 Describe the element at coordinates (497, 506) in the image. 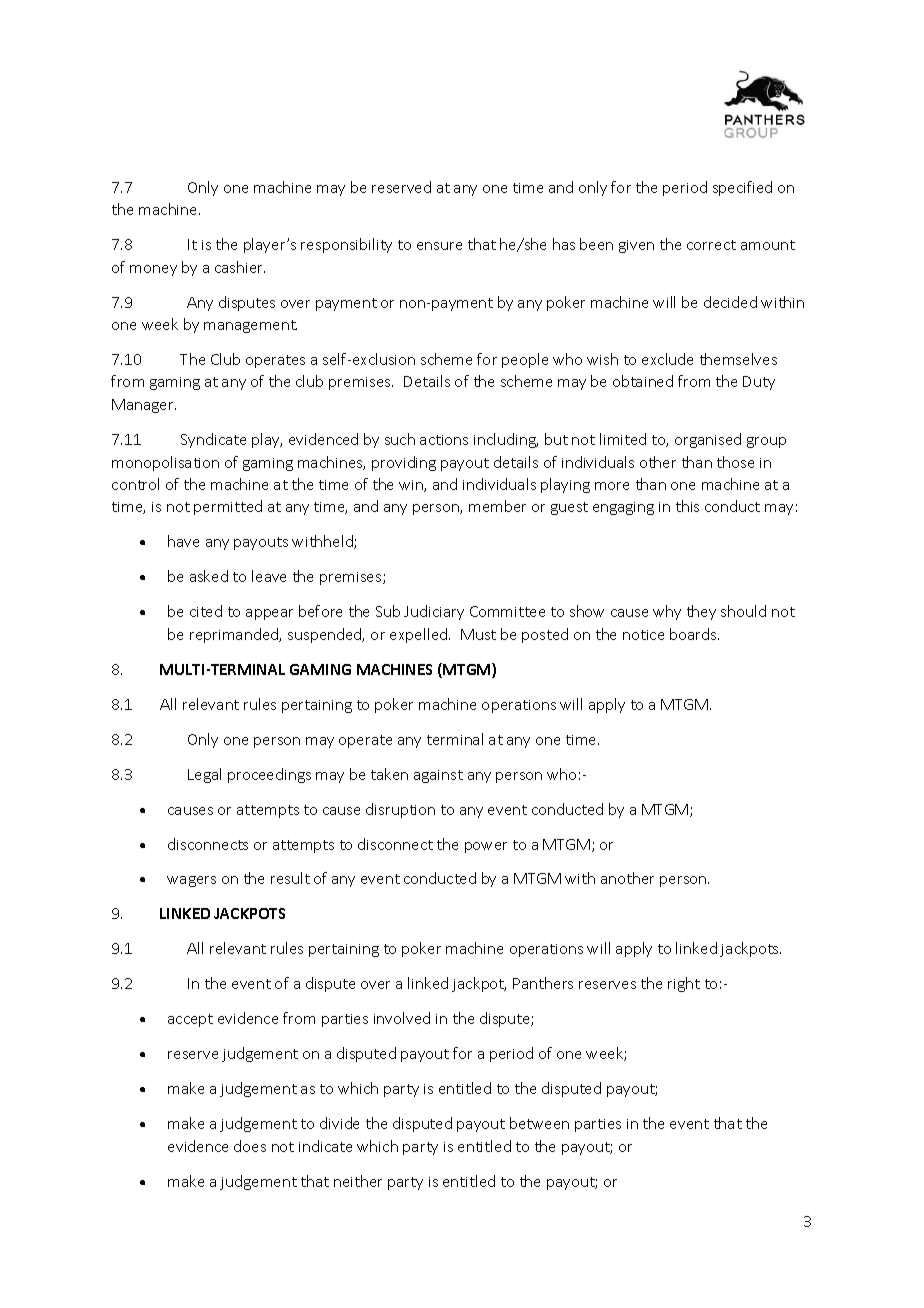

I see `member` at that location.
